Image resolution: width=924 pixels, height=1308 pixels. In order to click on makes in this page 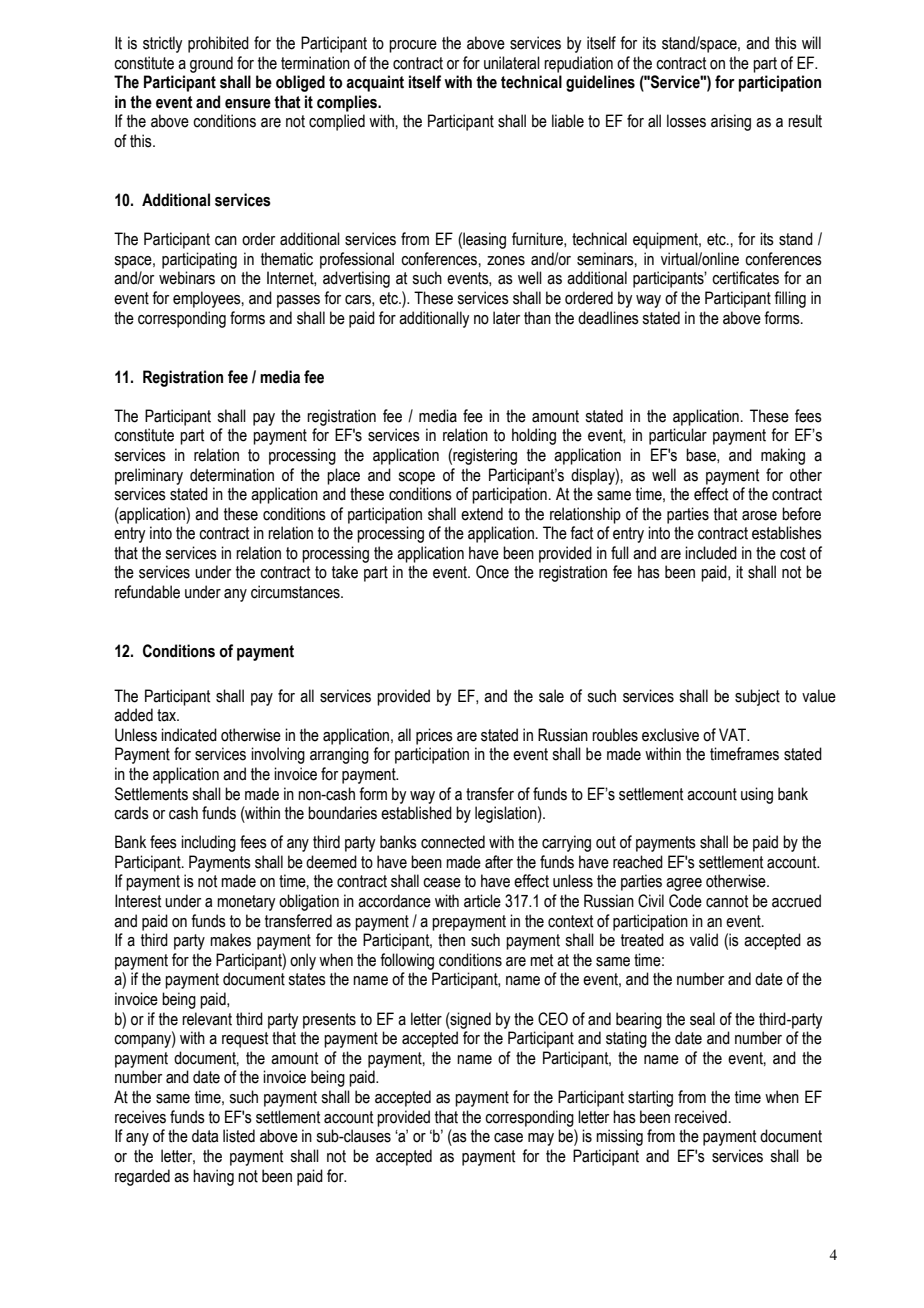, I will do `click(230, 940)`.
